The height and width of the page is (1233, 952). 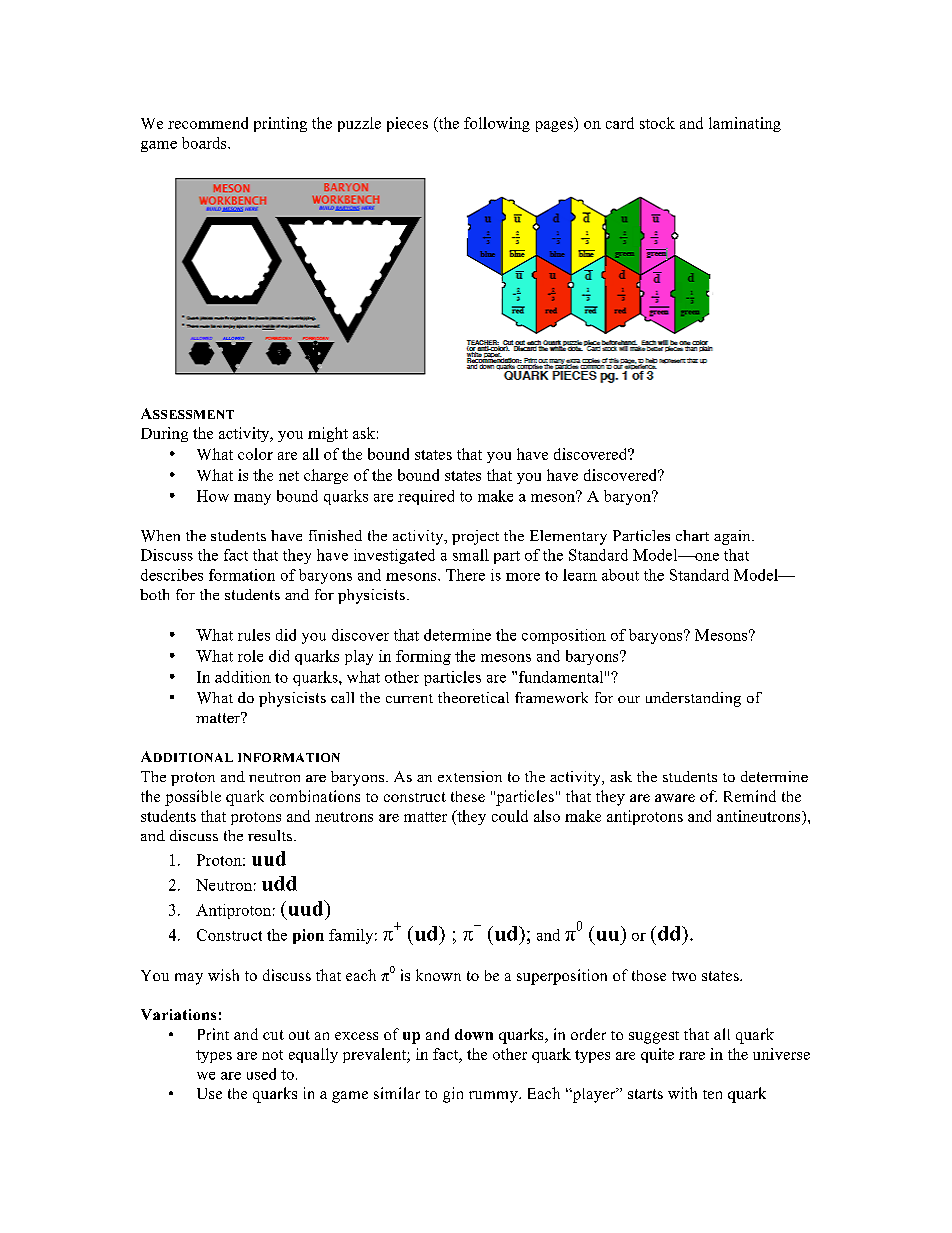 What do you see at coordinates (692, 1056) in the page?
I see `rare` at bounding box center [692, 1056].
